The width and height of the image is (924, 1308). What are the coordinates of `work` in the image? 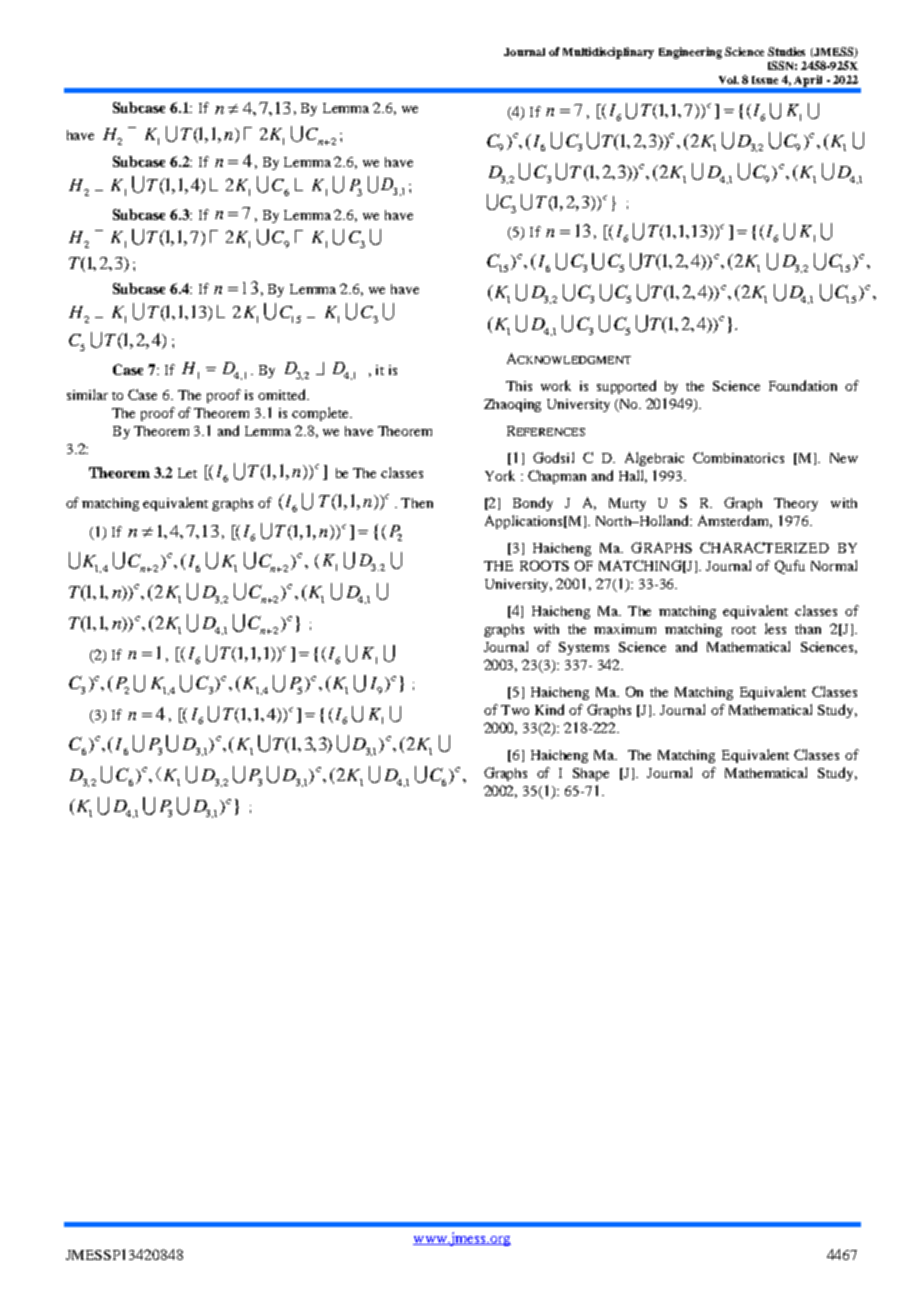 It's located at (556, 385).
